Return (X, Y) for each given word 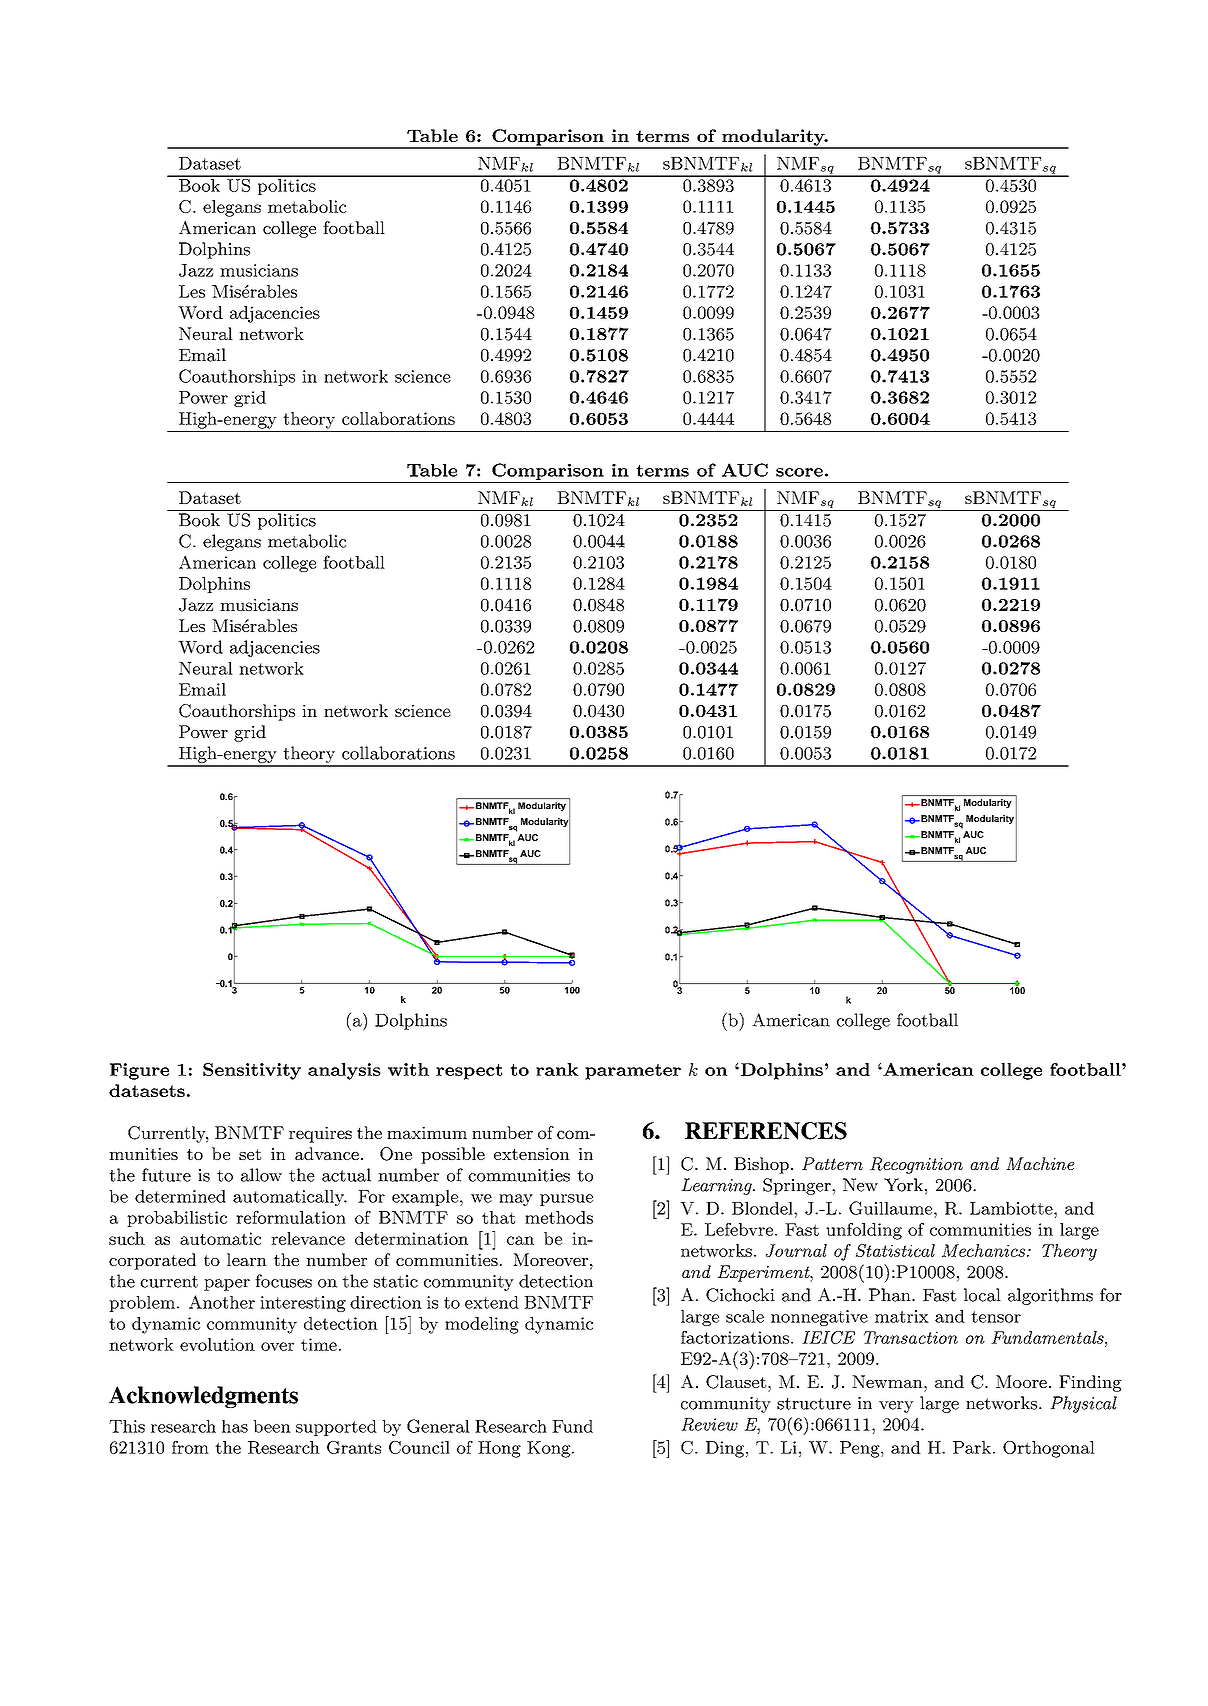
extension (532, 1154)
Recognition (916, 1165)
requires (320, 1134)
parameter (633, 1072)
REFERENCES (766, 1131)
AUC (745, 470)
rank (557, 1069)
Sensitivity (252, 1071)
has (235, 1426)
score (799, 472)
